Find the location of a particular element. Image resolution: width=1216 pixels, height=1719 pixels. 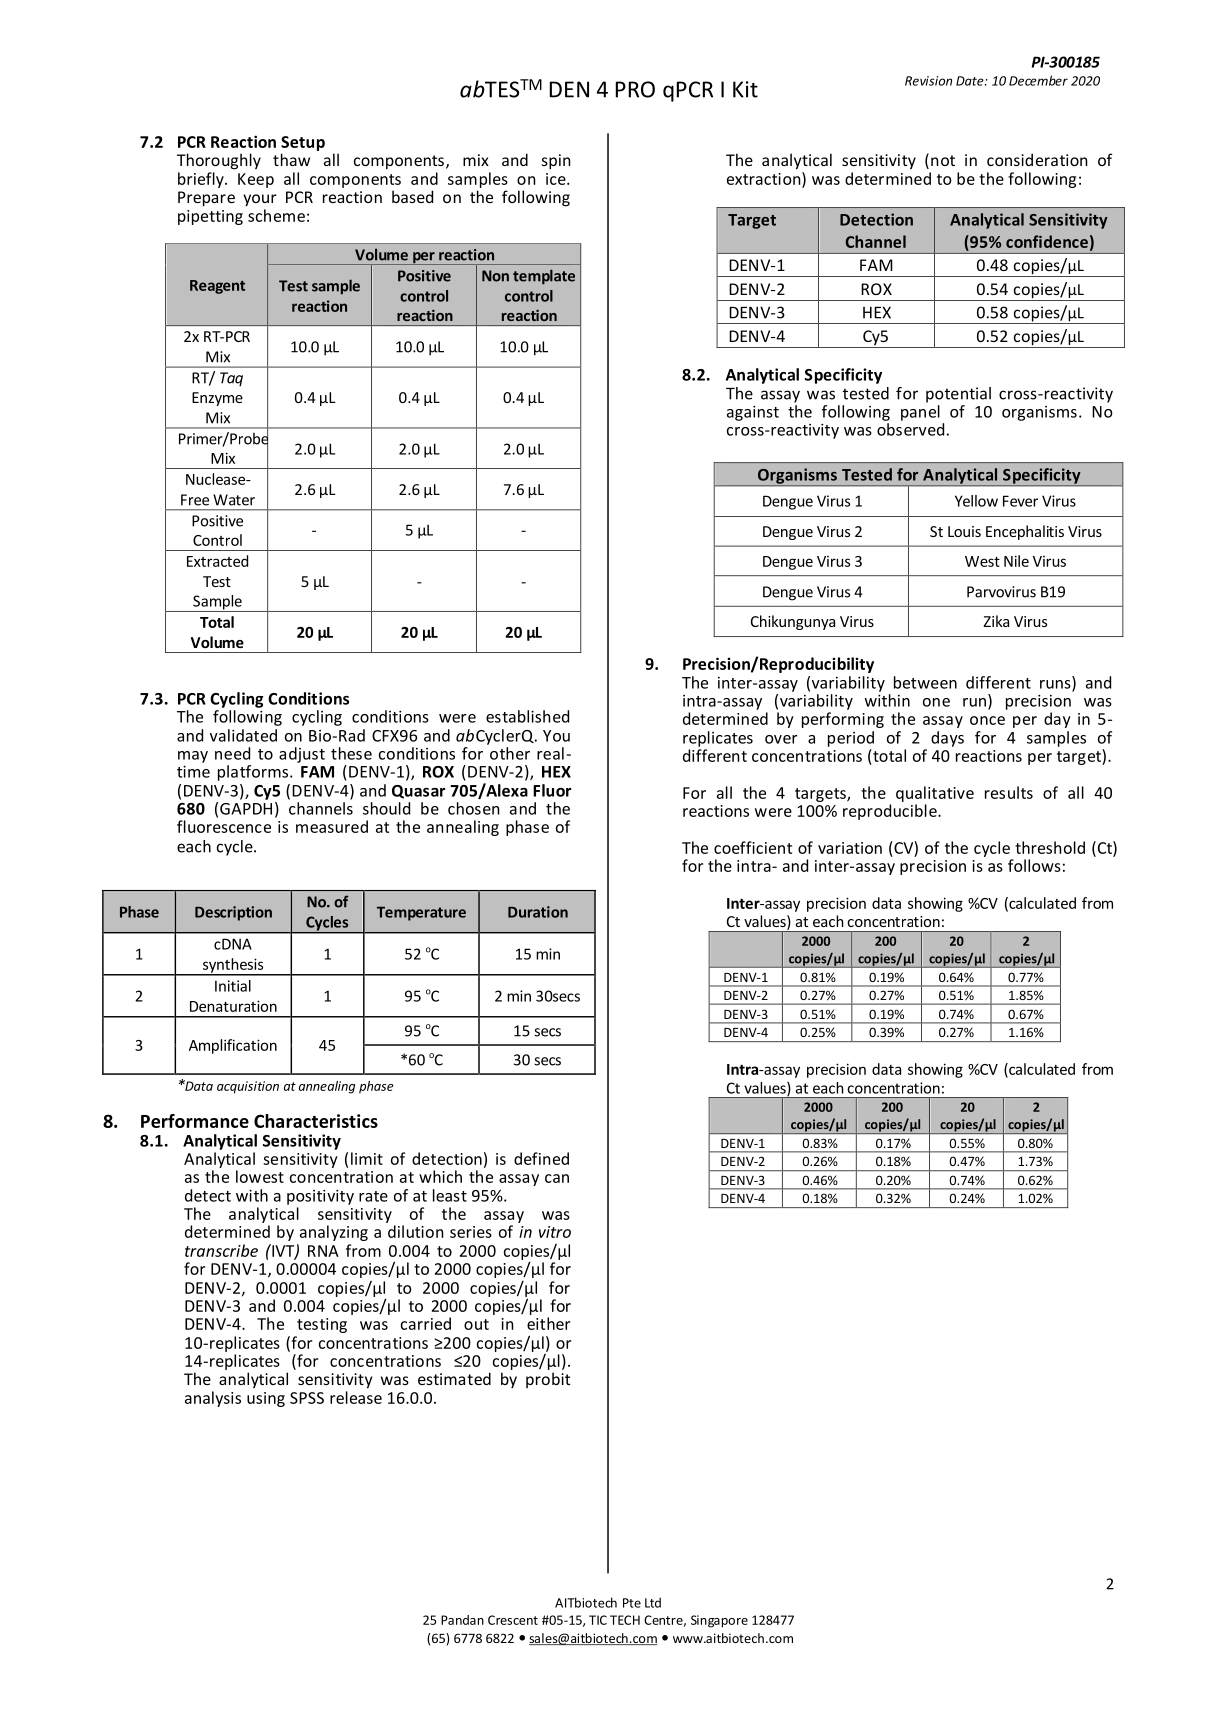

Pte is located at coordinates (632, 1603).
